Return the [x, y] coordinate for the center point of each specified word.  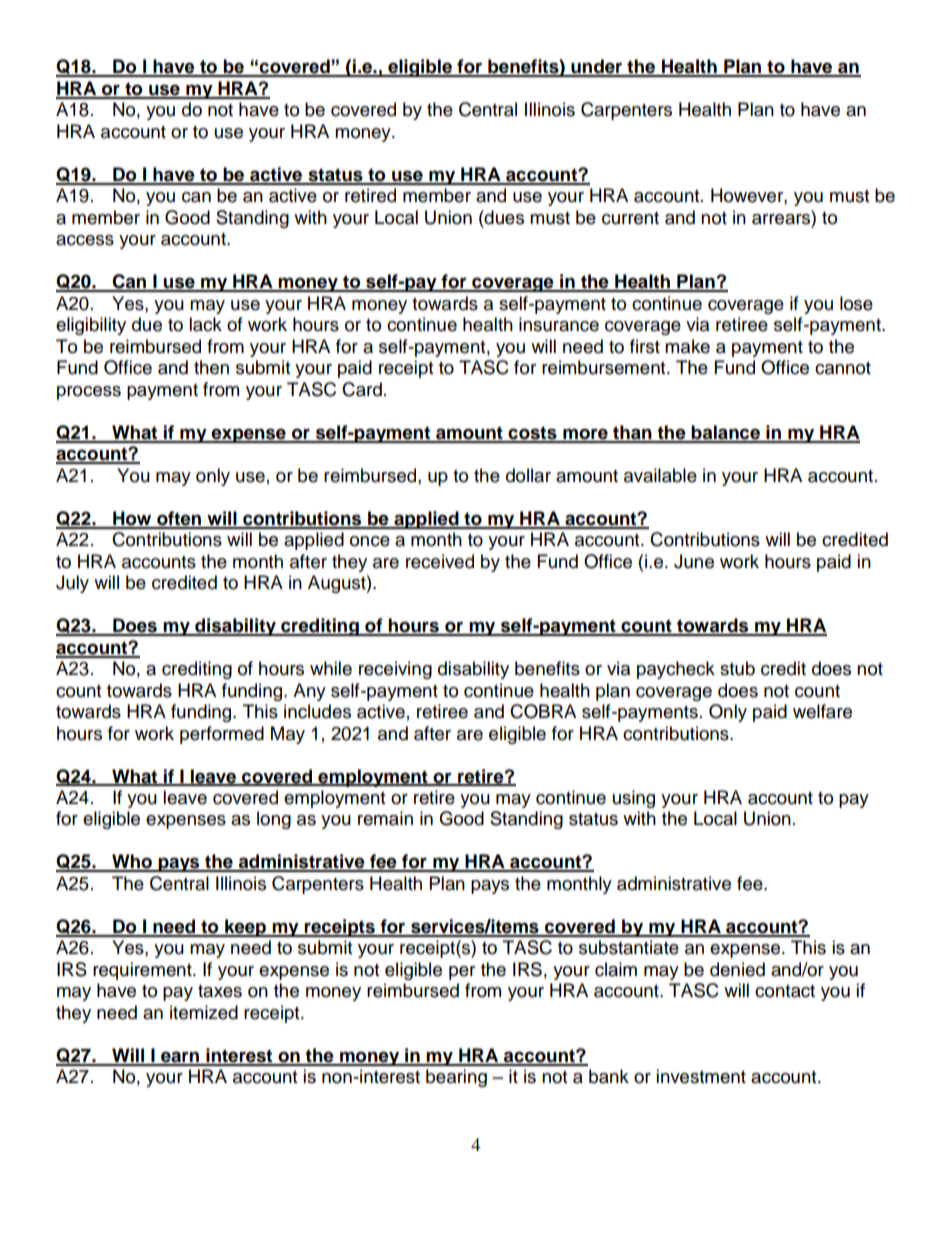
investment [701, 1076]
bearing [456, 1078]
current [630, 218]
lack [205, 324]
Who [132, 862]
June [694, 561]
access [85, 240]
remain [385, 818]
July [72, 584]
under [597, 67]
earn [180, 1058]
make [687, 346]
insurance [559, 324]
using [634, 799]
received [440, 561]
